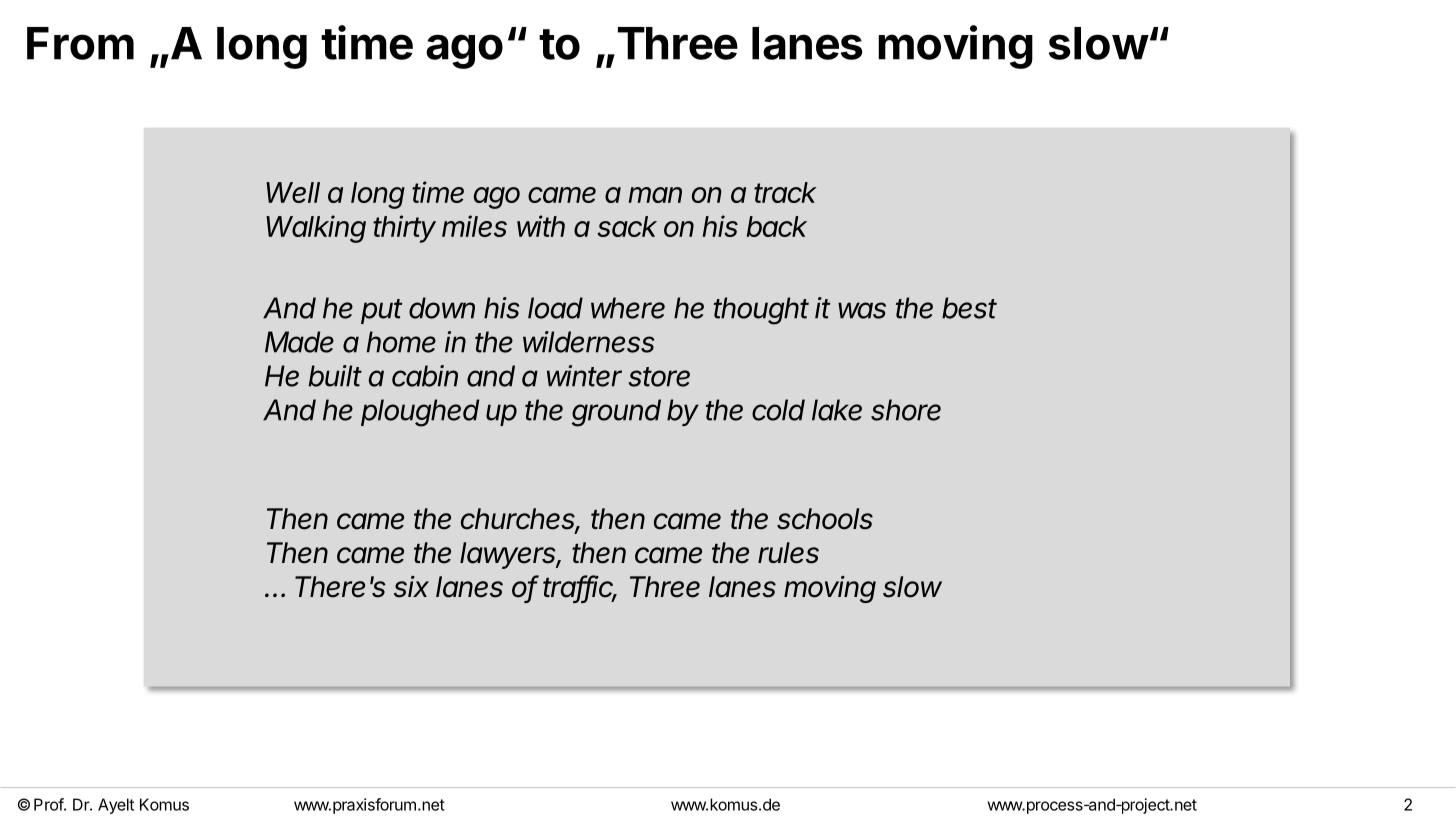 This screenshot has height=819, width=1456. What do you see at coordinates (655, 195) in the screenshot?
I see `man` at bounding box center [655, 195].
